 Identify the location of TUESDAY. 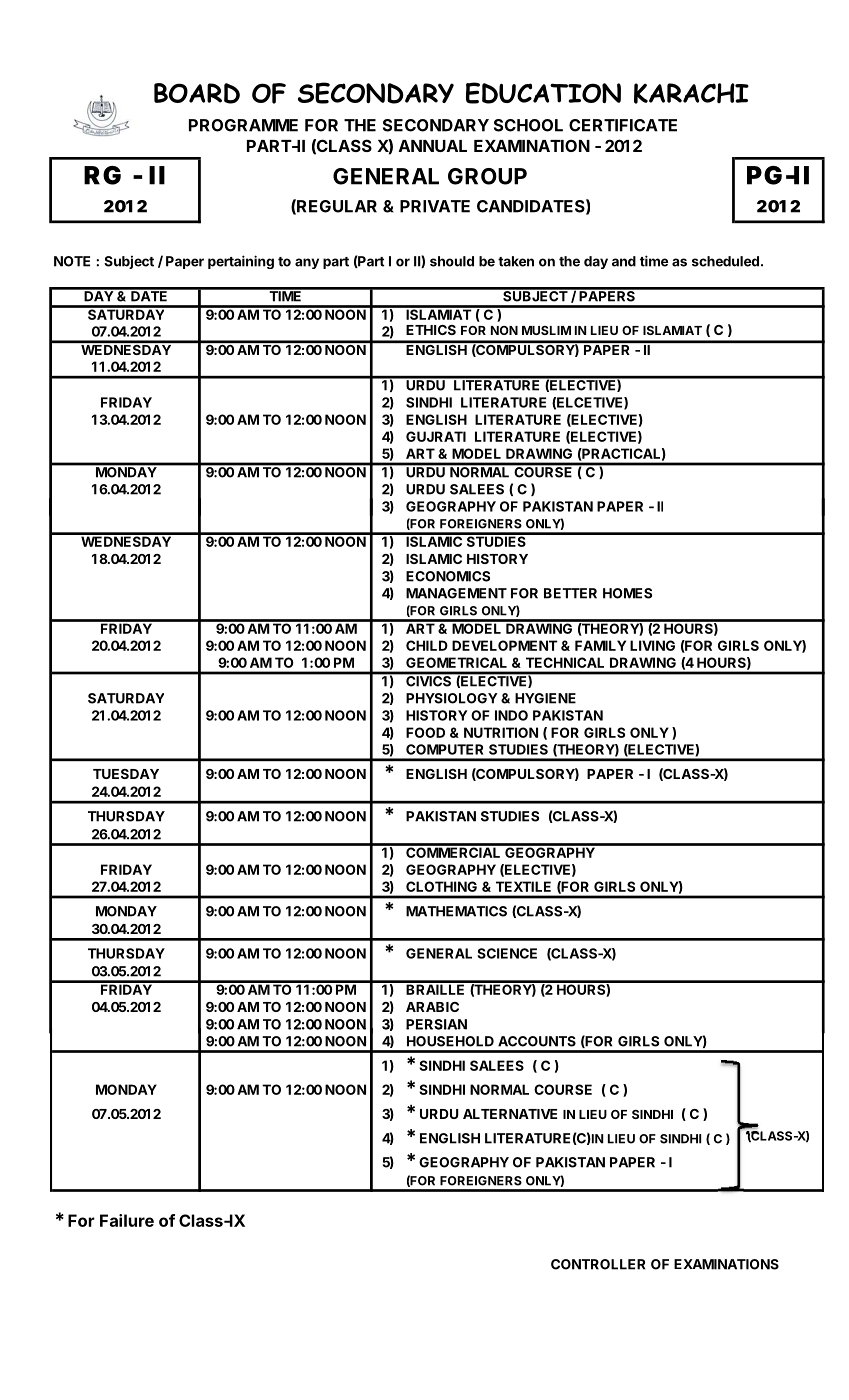
(126, 774).
